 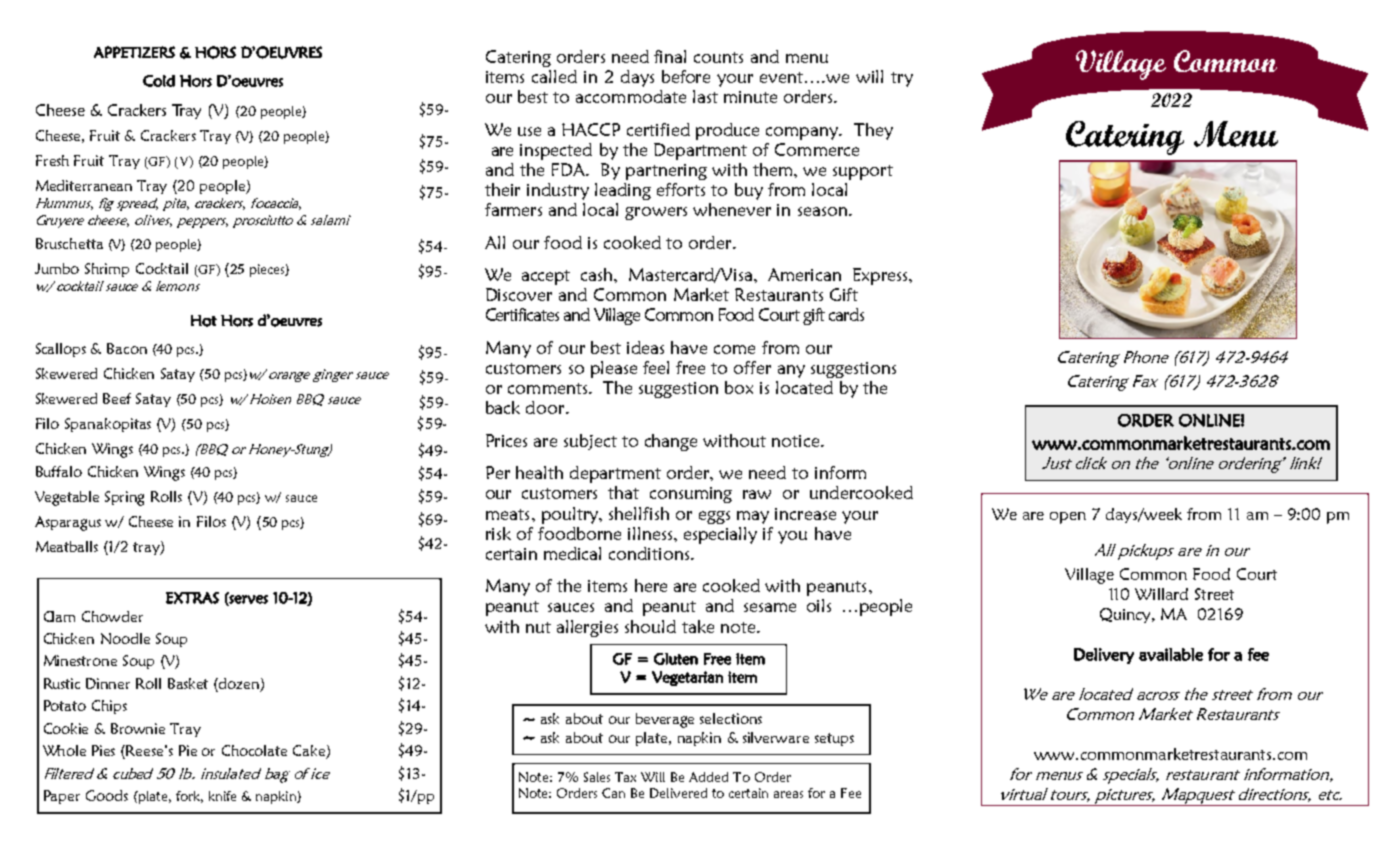 What do you see at coordinates (159, 81) in the screenshot?
I see `Cold` at bounding box center [159, 81].
